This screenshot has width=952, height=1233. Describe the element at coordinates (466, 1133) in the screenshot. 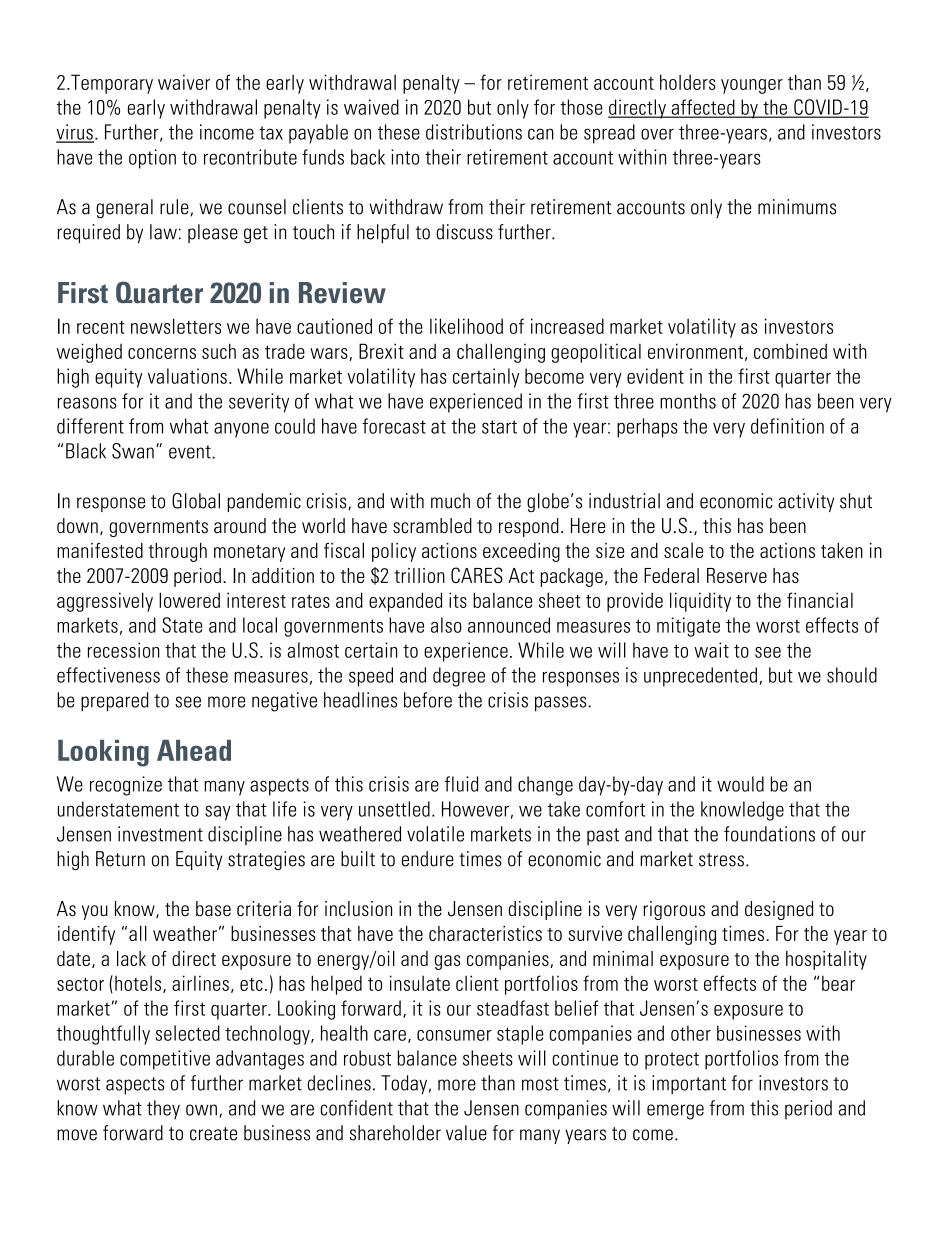

I see `value` at that location.
